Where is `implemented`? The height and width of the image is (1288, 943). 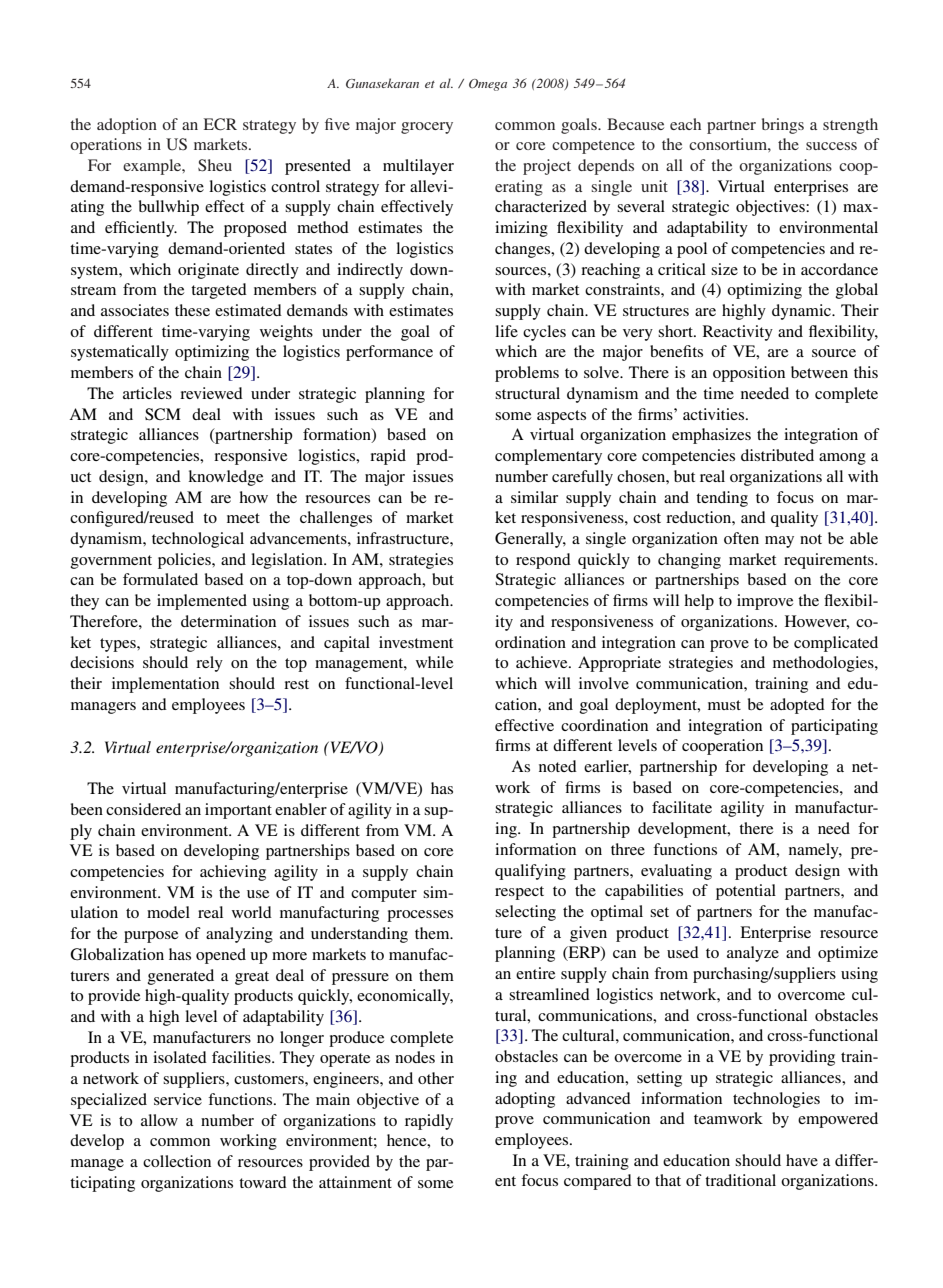
implemented is located at coordinates (202, 602).
